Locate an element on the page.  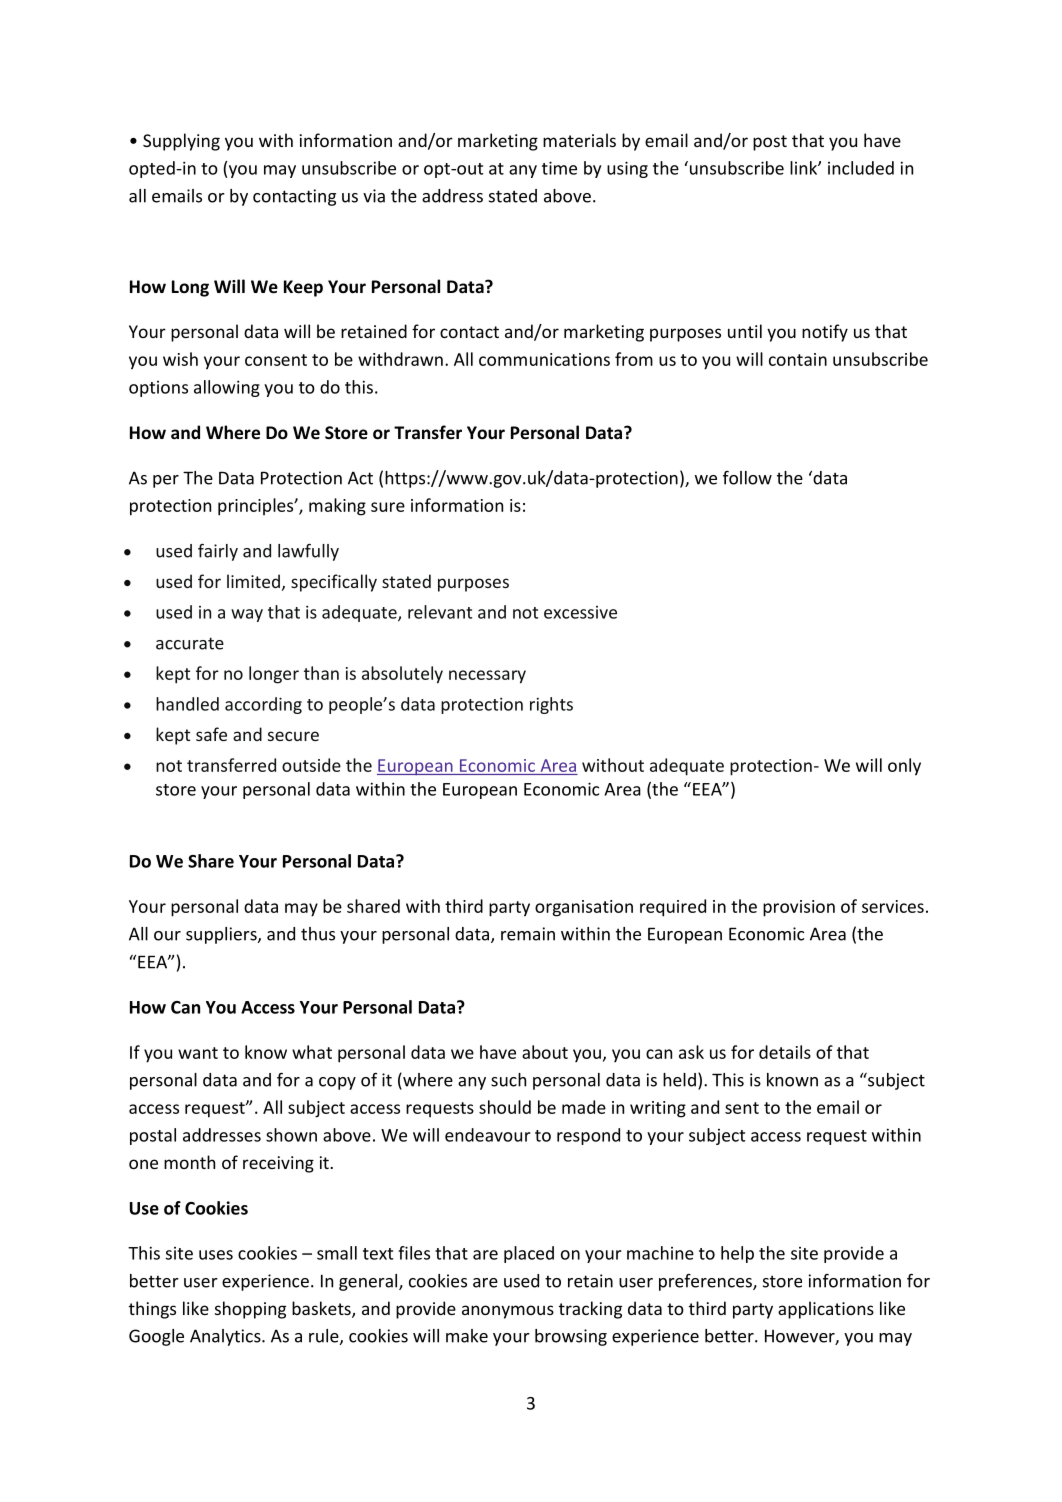
shopping is located at coordinates (250, 1310).
